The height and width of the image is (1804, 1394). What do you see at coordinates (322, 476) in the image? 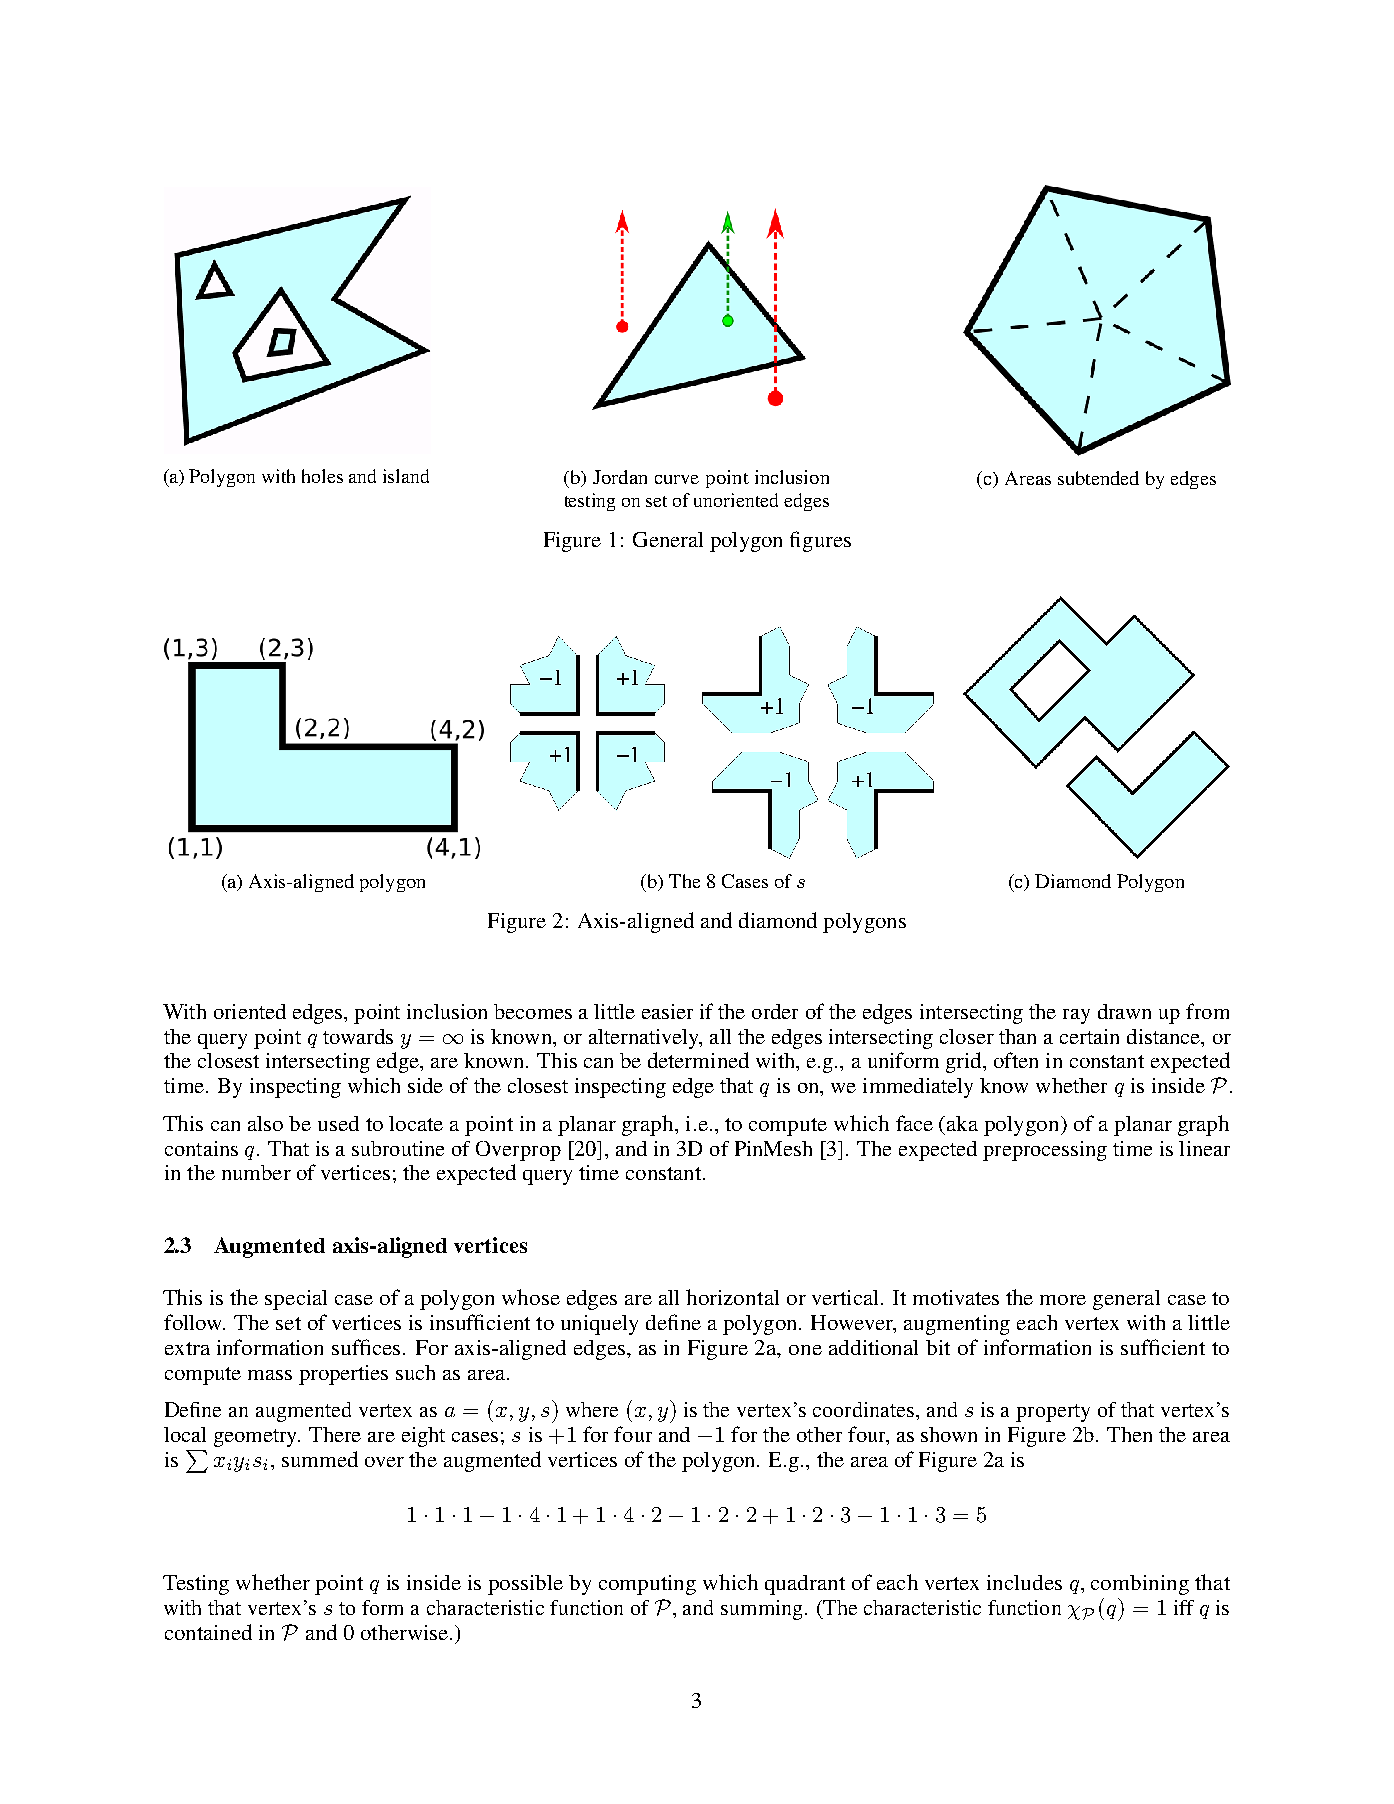
I see `holes` at bounding box center [322, 476].
